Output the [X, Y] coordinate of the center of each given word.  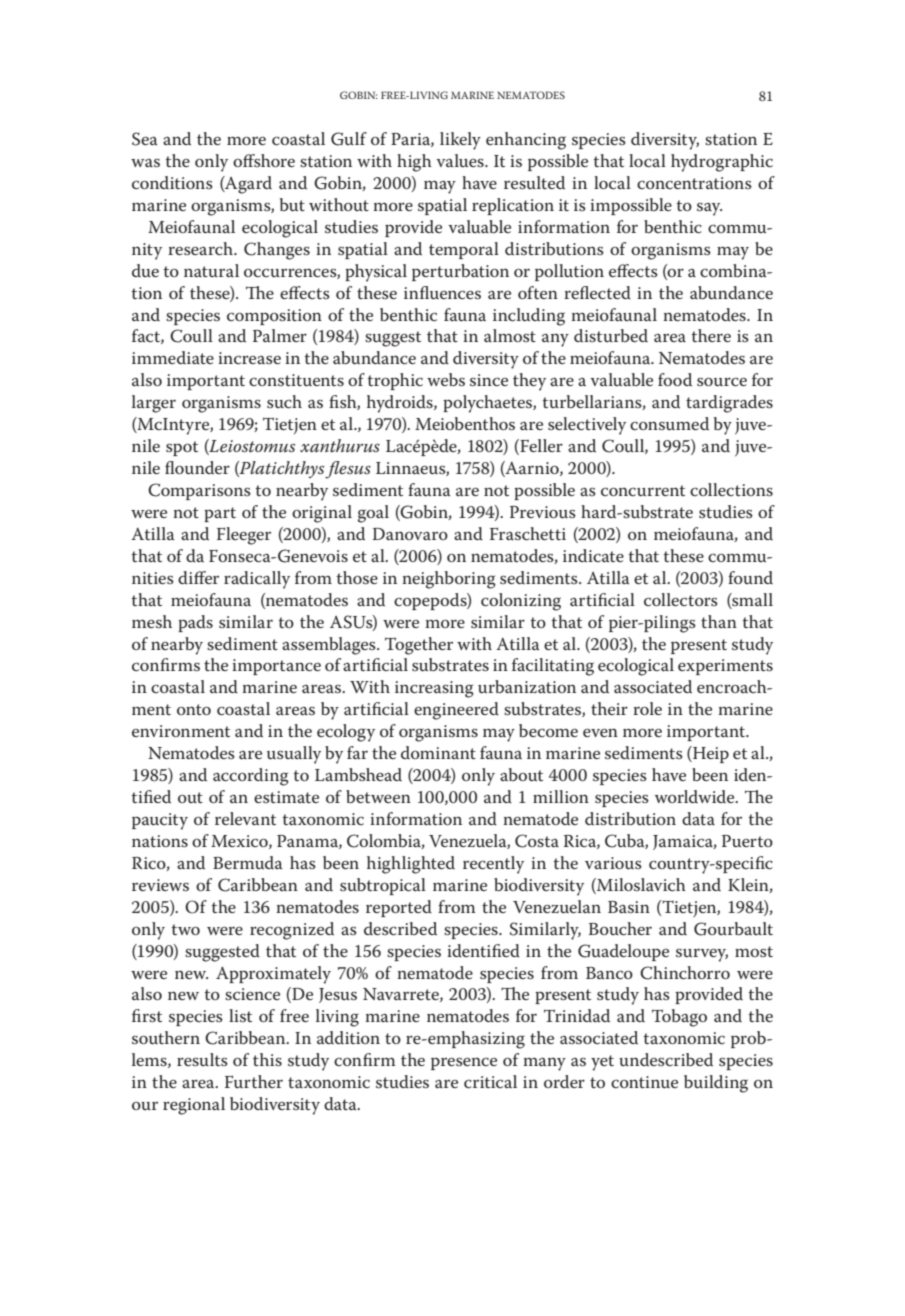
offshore [264, 160]
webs [446, 379]
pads [195, 623]
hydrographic [722, 163]
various [613, 863]
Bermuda [247, 862]
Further [254, 1081]
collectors [681, 600]
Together [419, 646]
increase [249, 358]
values [461, 160]
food [675, 379]
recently [493, 865]
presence [464, 1063]
